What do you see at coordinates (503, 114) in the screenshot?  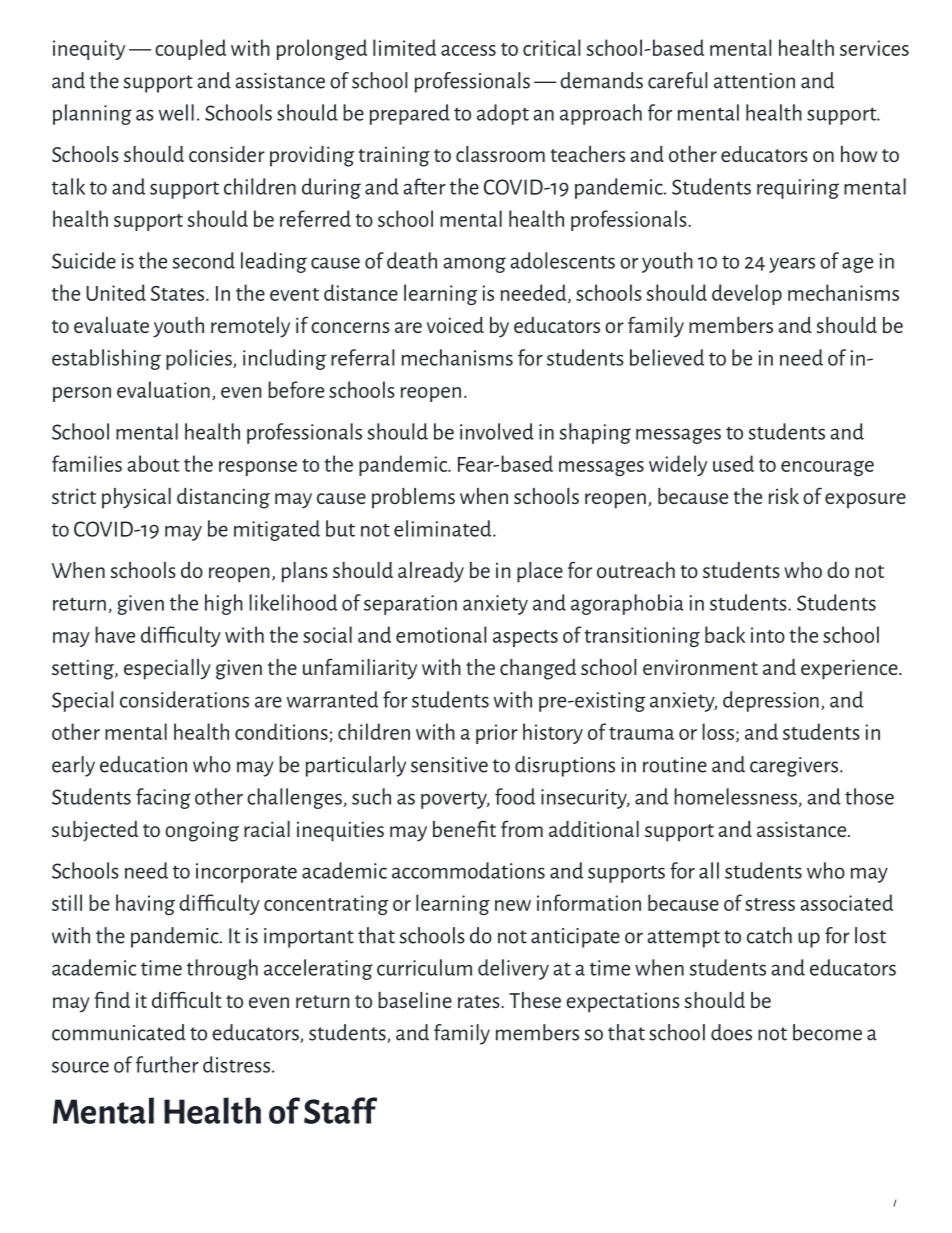 I see `adopt` at bounding box center [503, 114].
